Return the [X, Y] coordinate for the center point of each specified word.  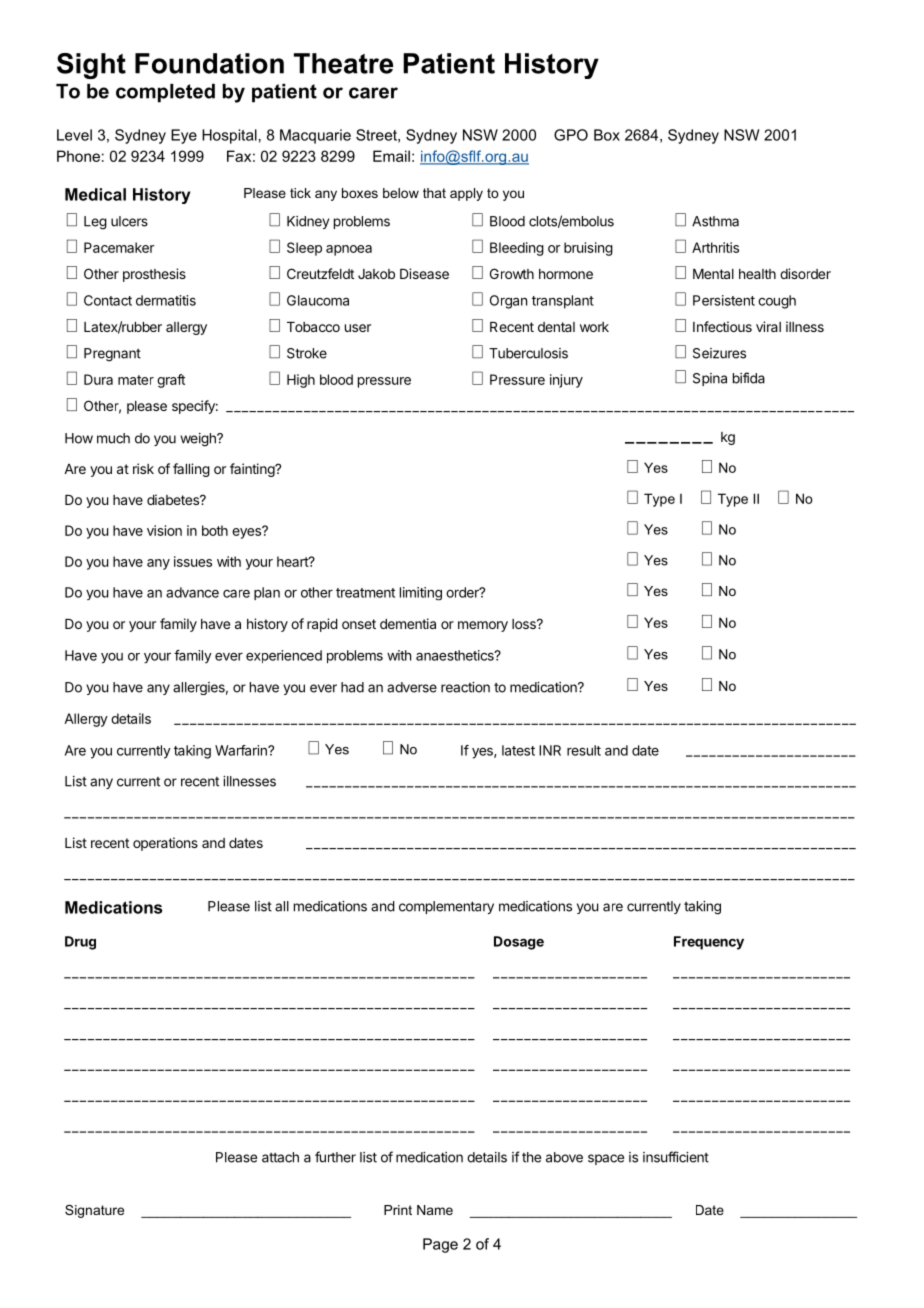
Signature [94, 1211]
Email [391, 156]
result [584, 750]
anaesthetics [456, 655]
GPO [571, 135]
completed [165, 93]
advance [192, 592]
